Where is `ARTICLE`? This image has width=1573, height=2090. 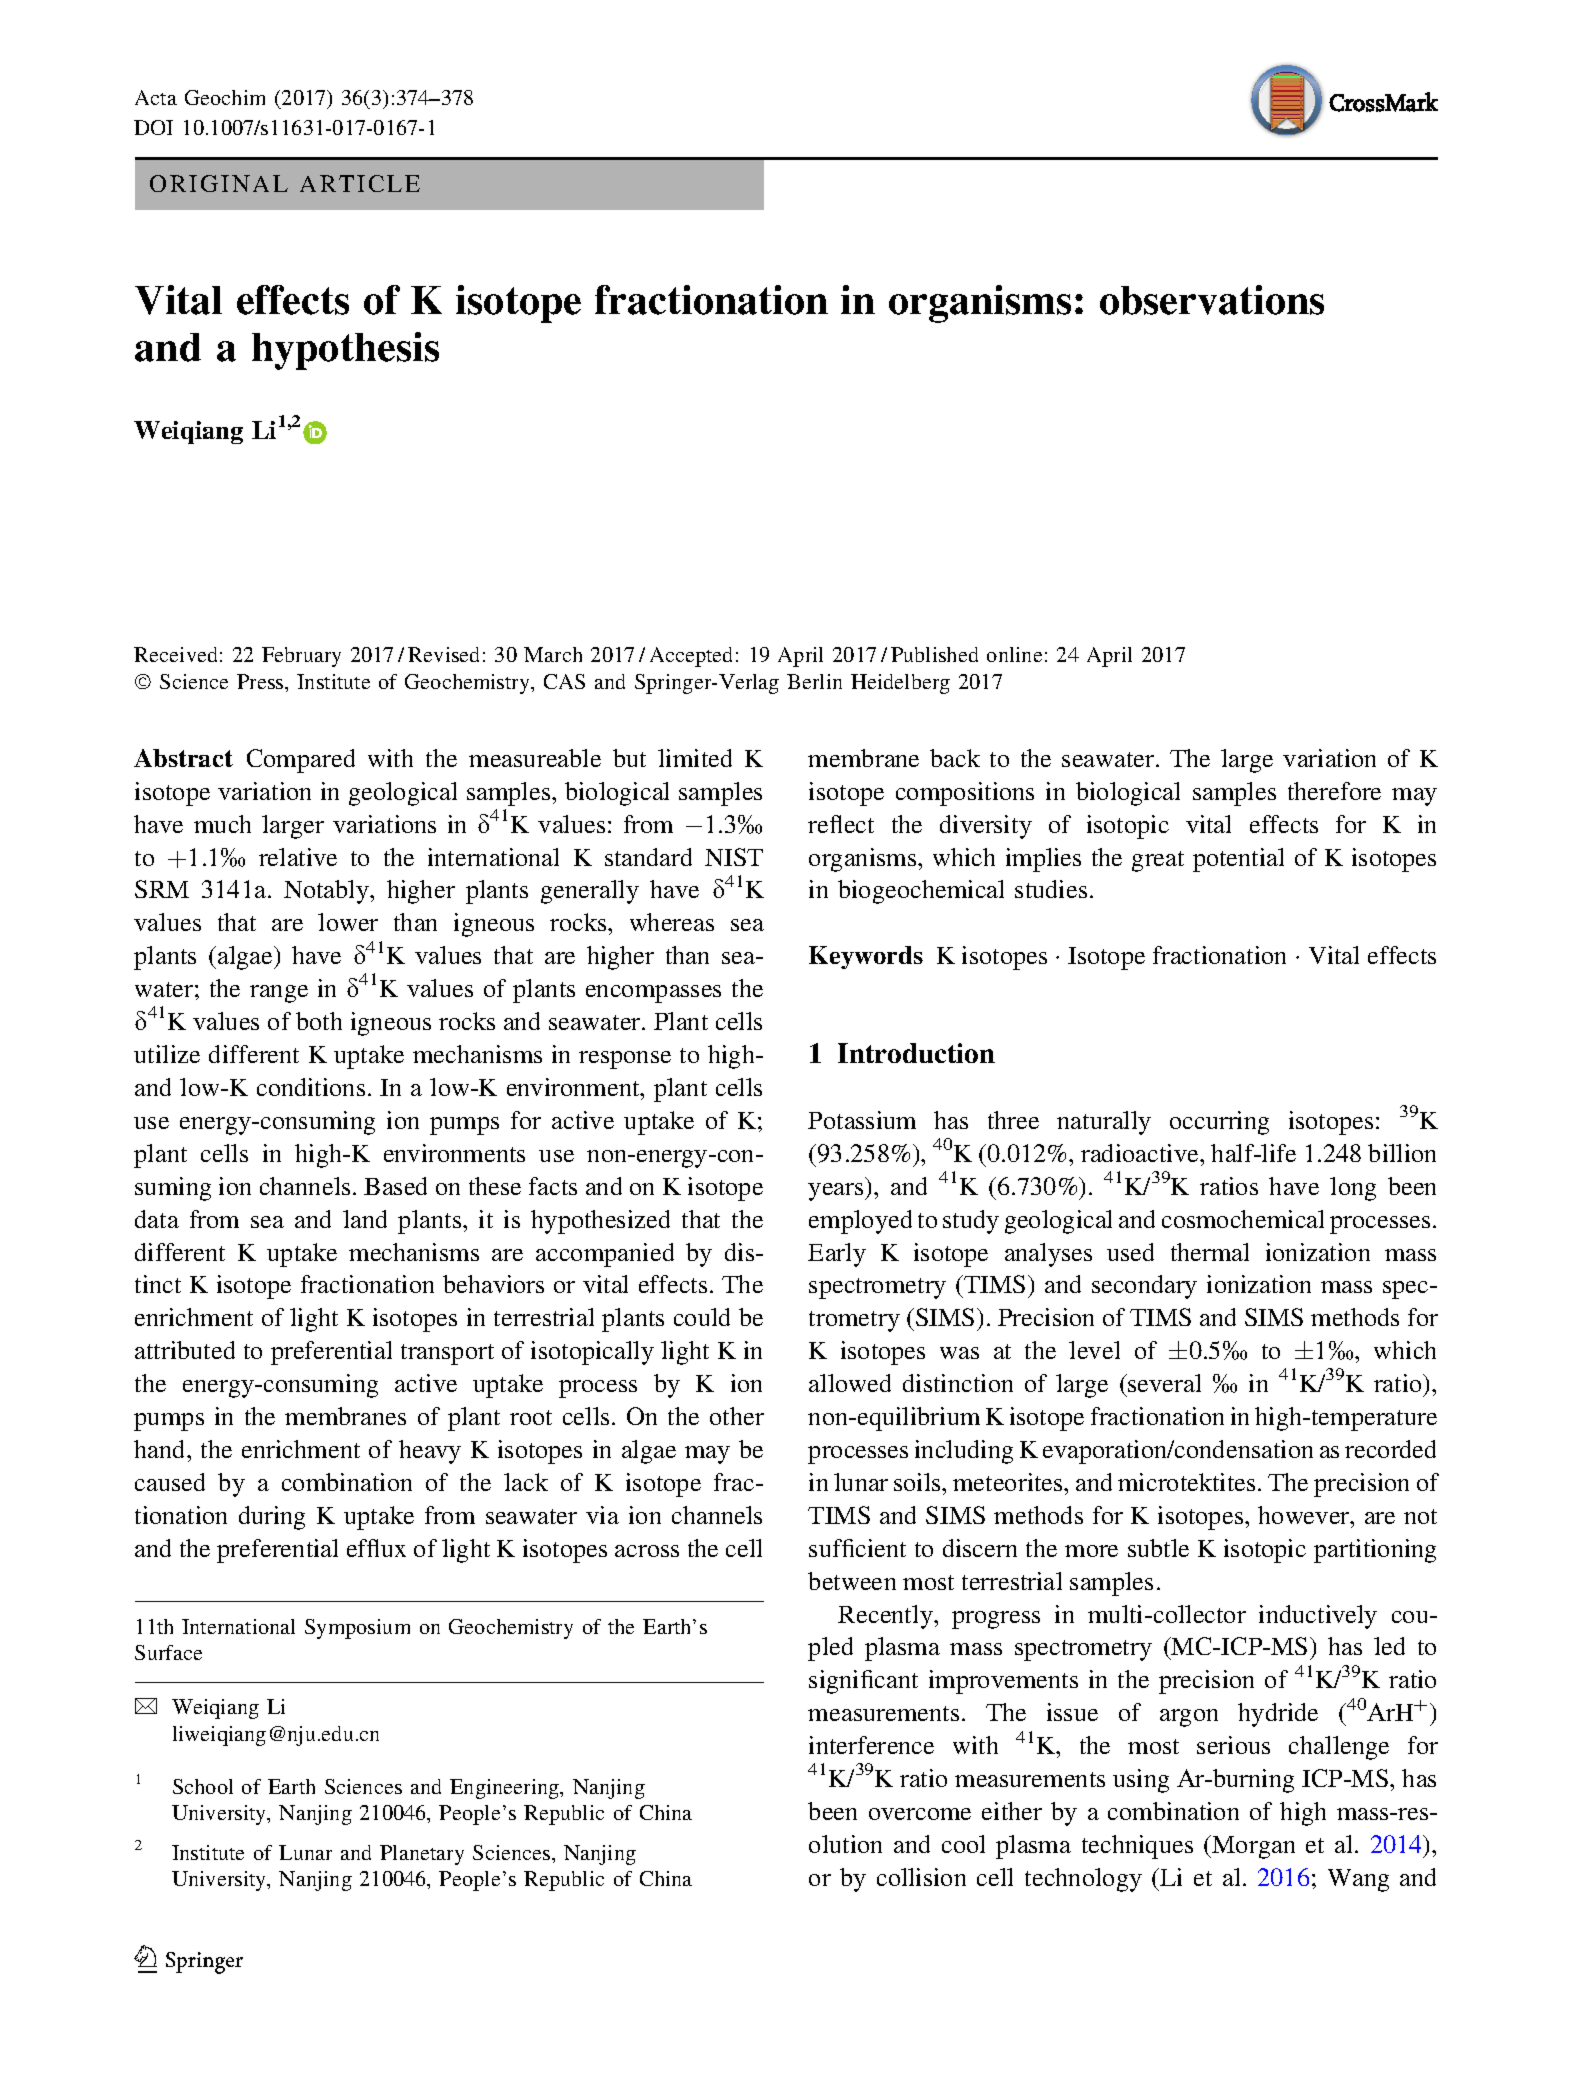 ARTICLE is located at coordinates (360, 183).
